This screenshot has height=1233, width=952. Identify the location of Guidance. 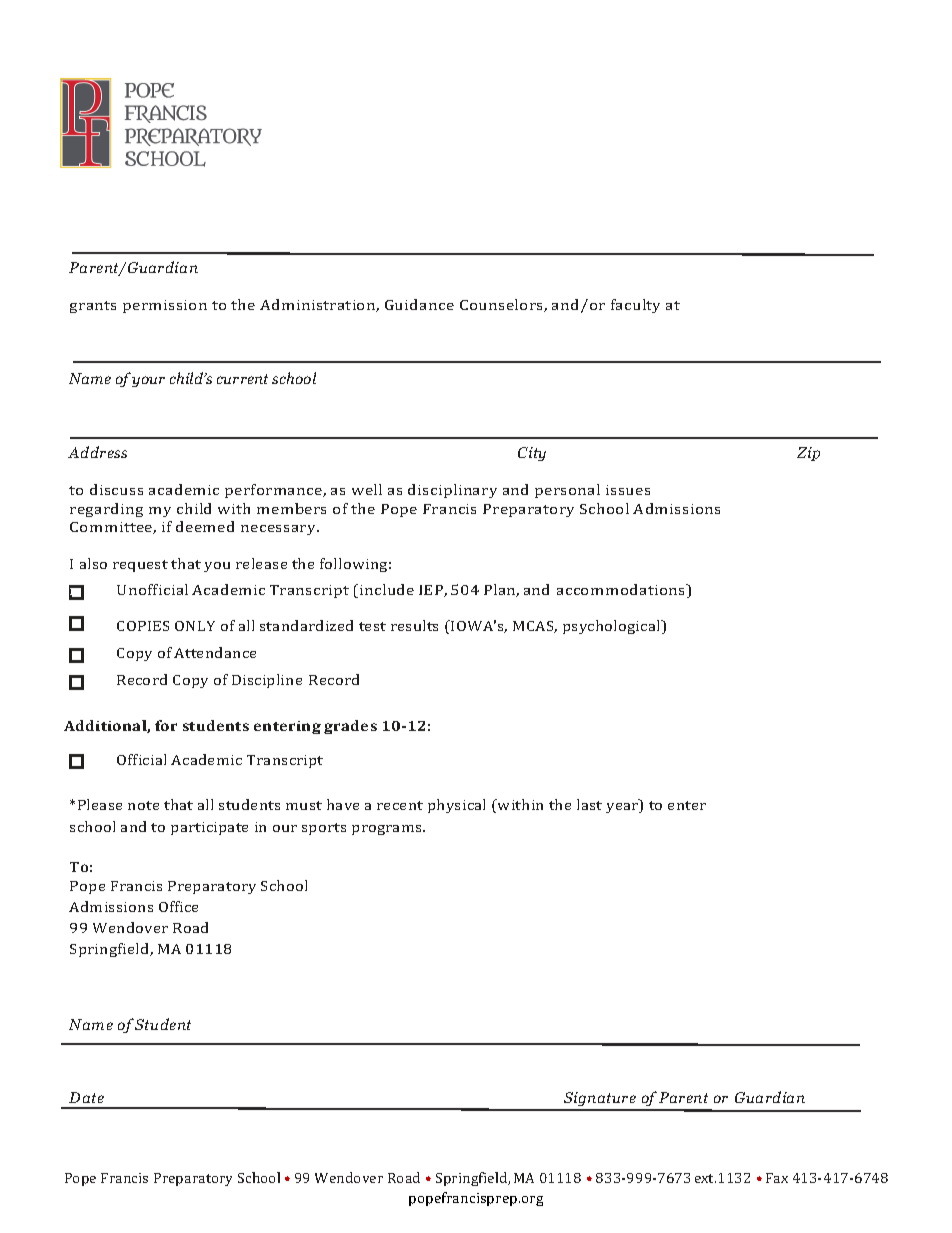
(419, 304).
